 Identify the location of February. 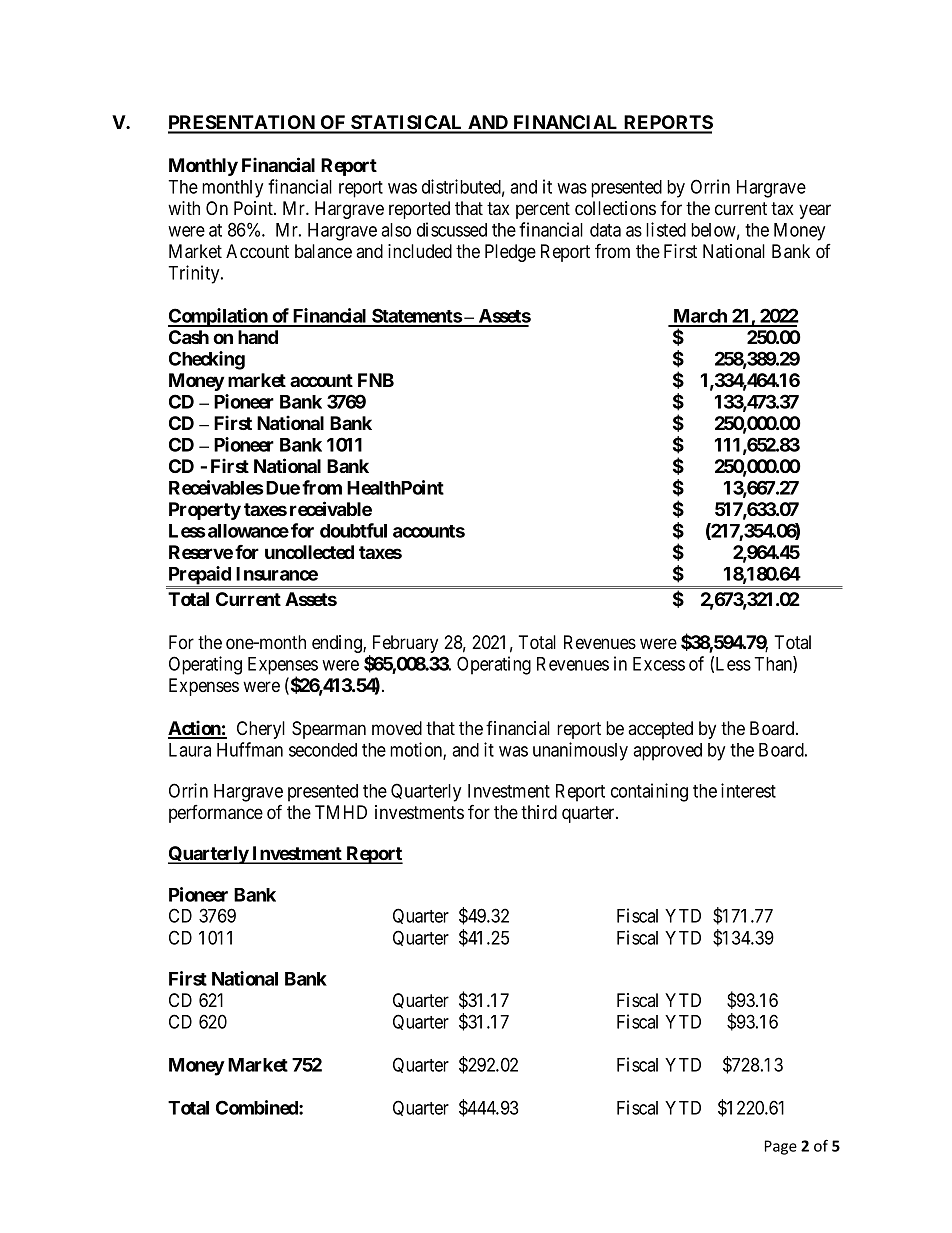
(404, 645).
